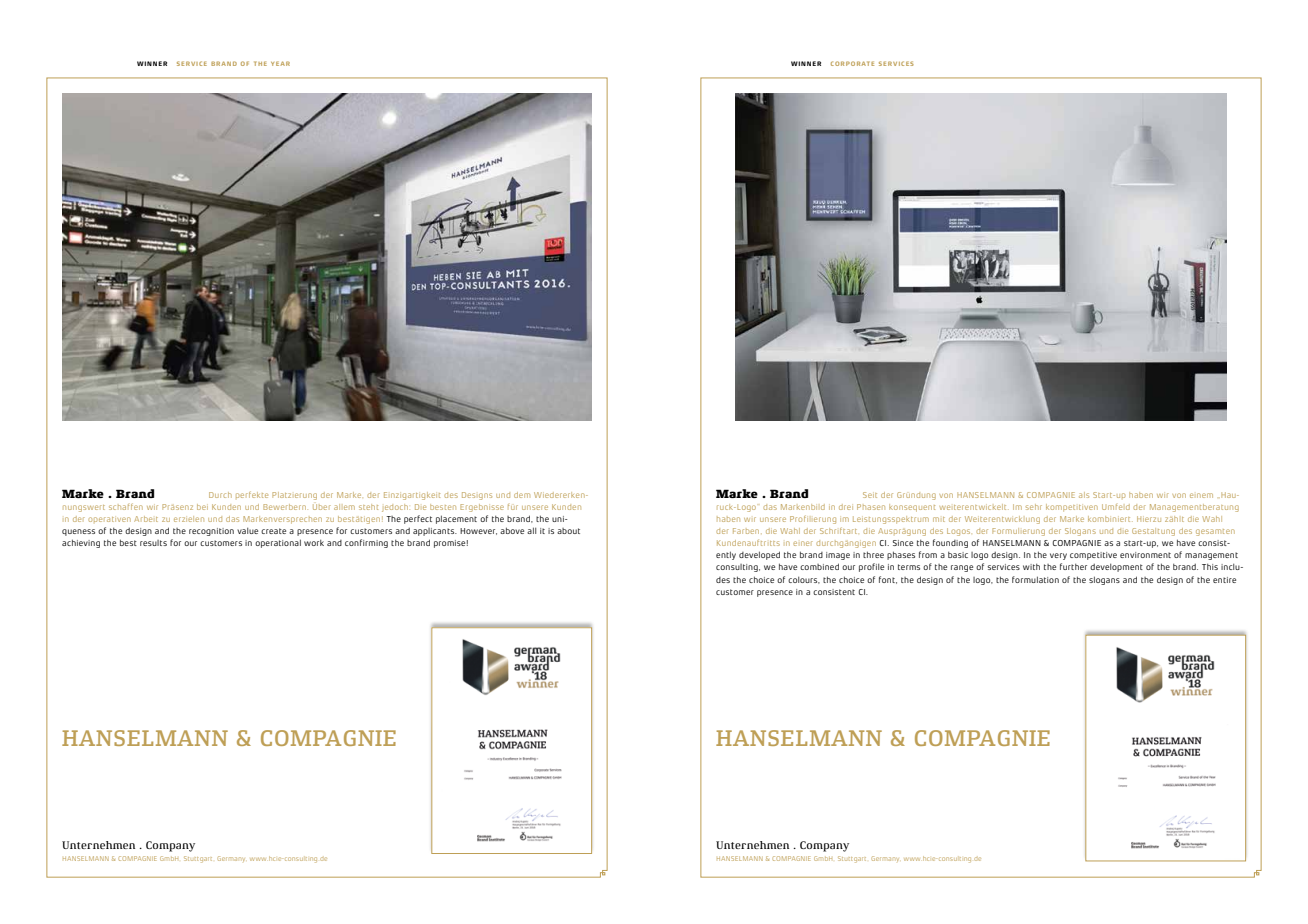  I want to click on operational, so click(278, 543).
